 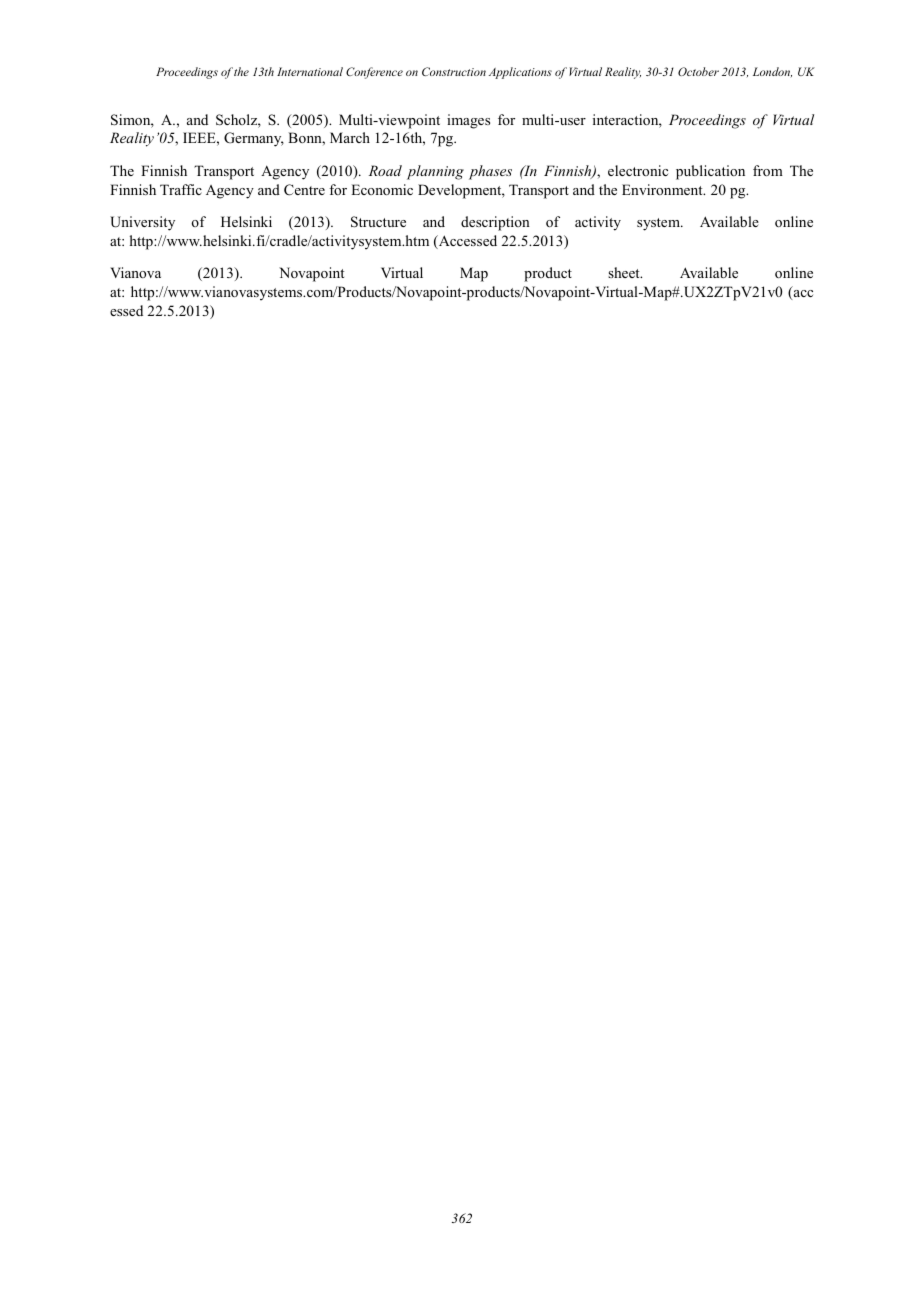 What do you see at coordinates (710, 172) in the document?
I see `publication` at bounding box center [710, 172].
